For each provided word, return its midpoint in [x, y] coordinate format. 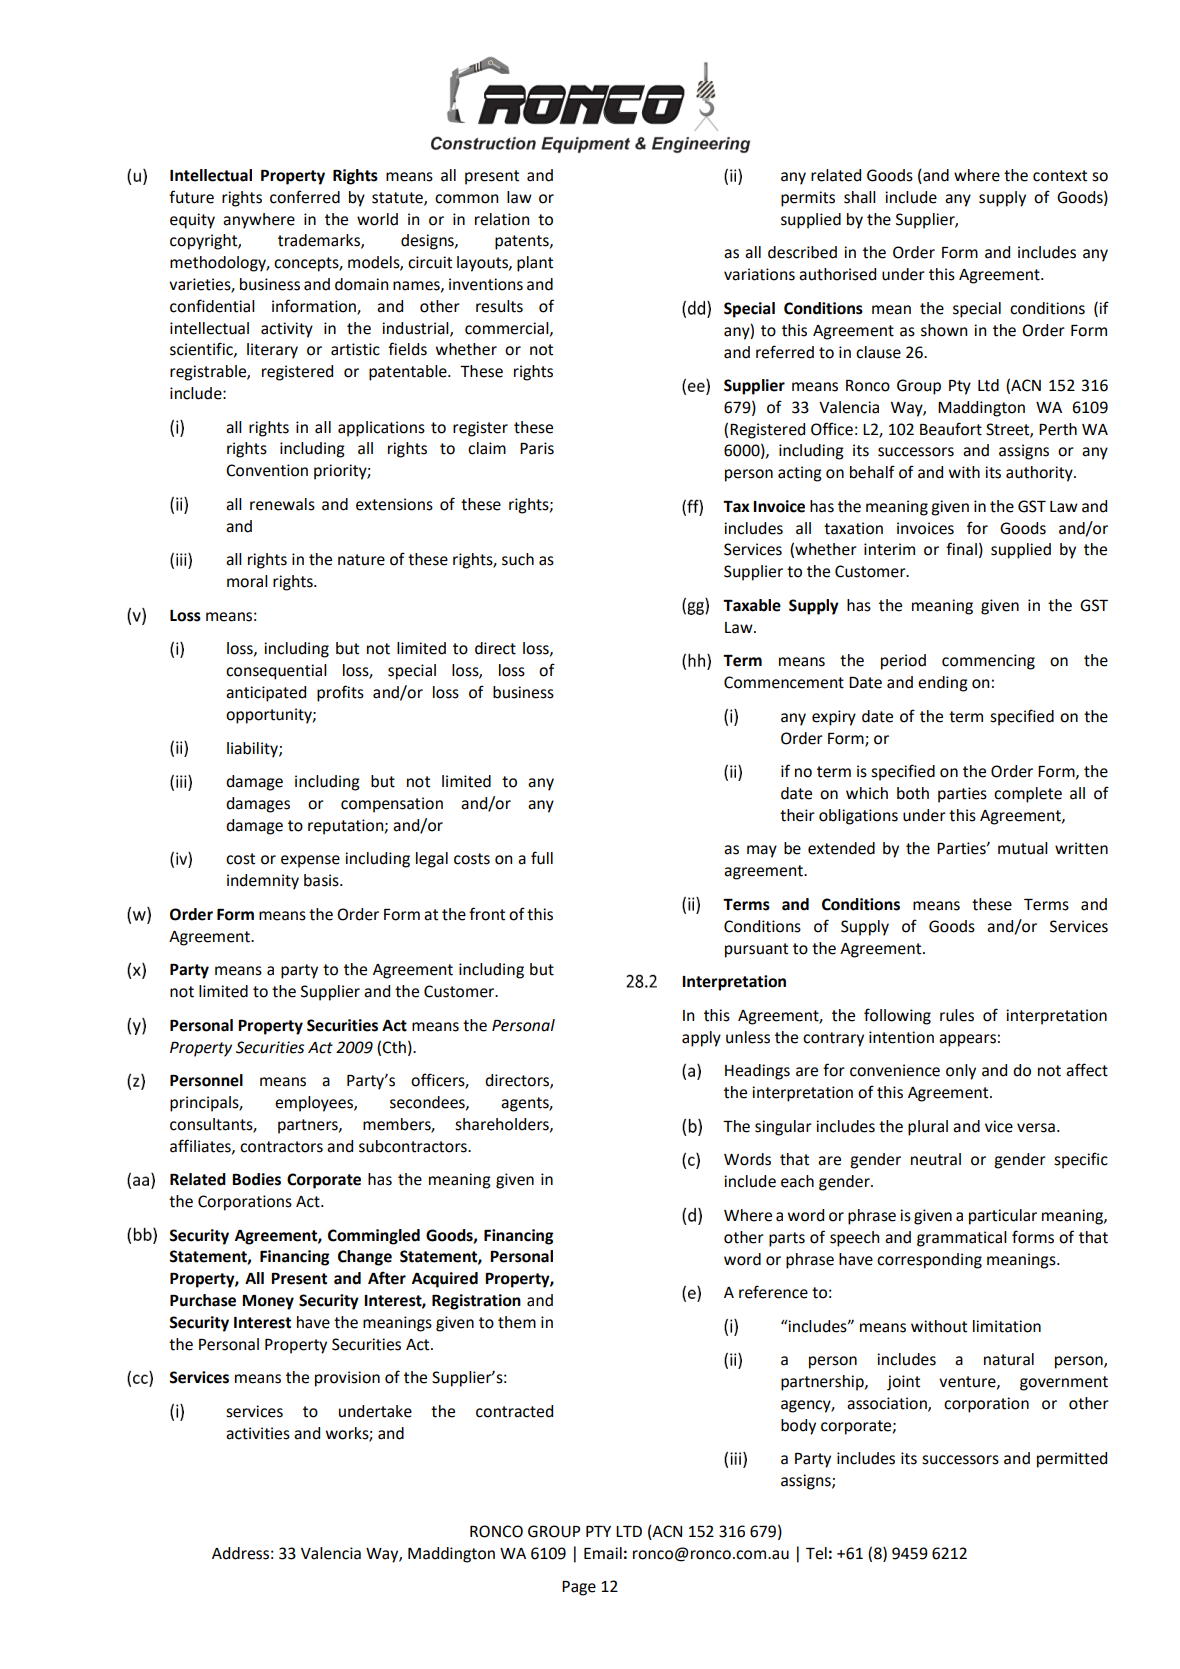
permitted [1072, 1460]
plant [535, 264]
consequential [276, 672]
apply [701, 1039]
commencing [988, 662]
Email [603, 1553]
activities [258, 1433]
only [961, 1072]
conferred [305, 197]
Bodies [256, 1179]
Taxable [752, 605]
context [1060, 176]
